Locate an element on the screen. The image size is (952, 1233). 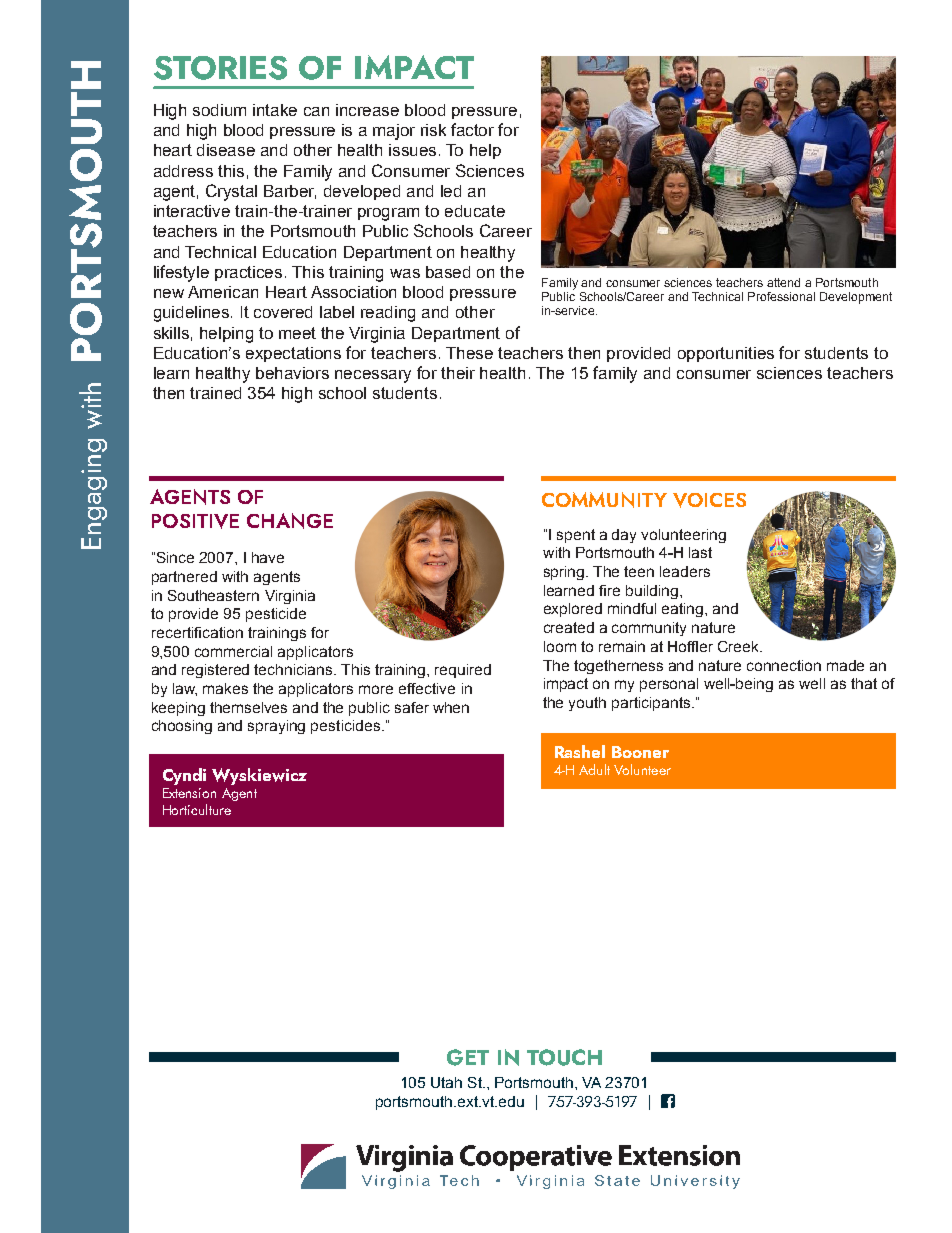
intake is located at coordinates (275, 110).
